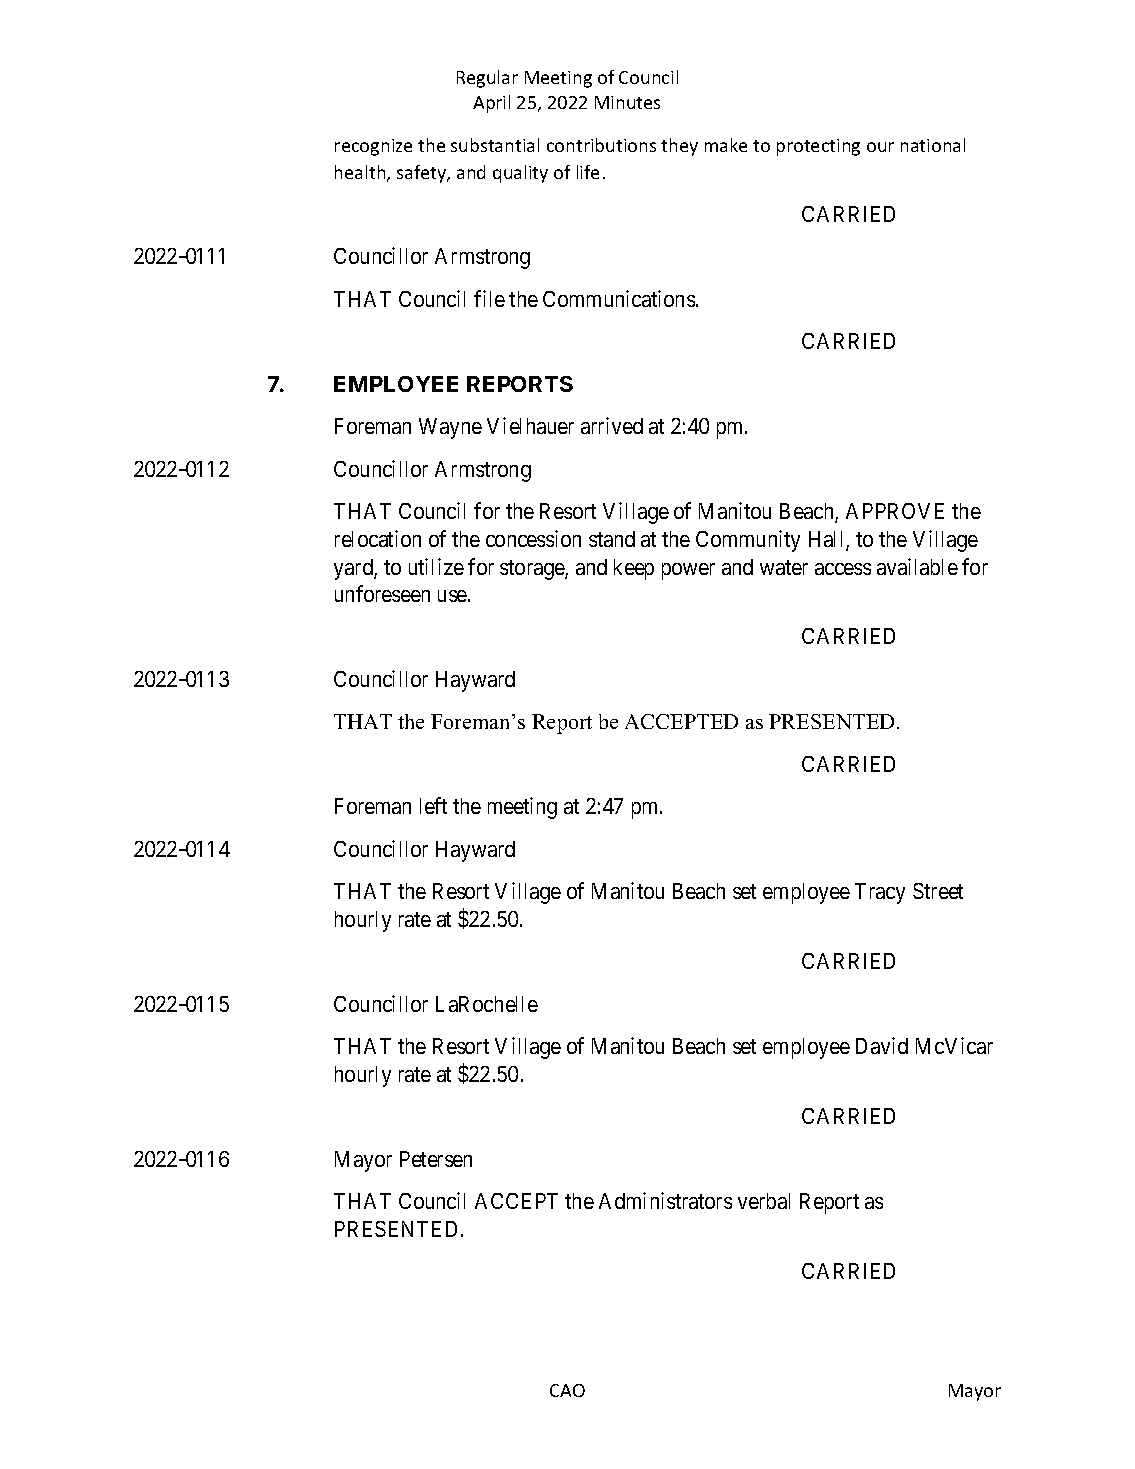 Image resolution: width=1135 pixels, height=1469 pixels. What do you see at coordinates (567, 1390) in the screenshot?
I see `CAO` at bounding box center [567, 1390].
